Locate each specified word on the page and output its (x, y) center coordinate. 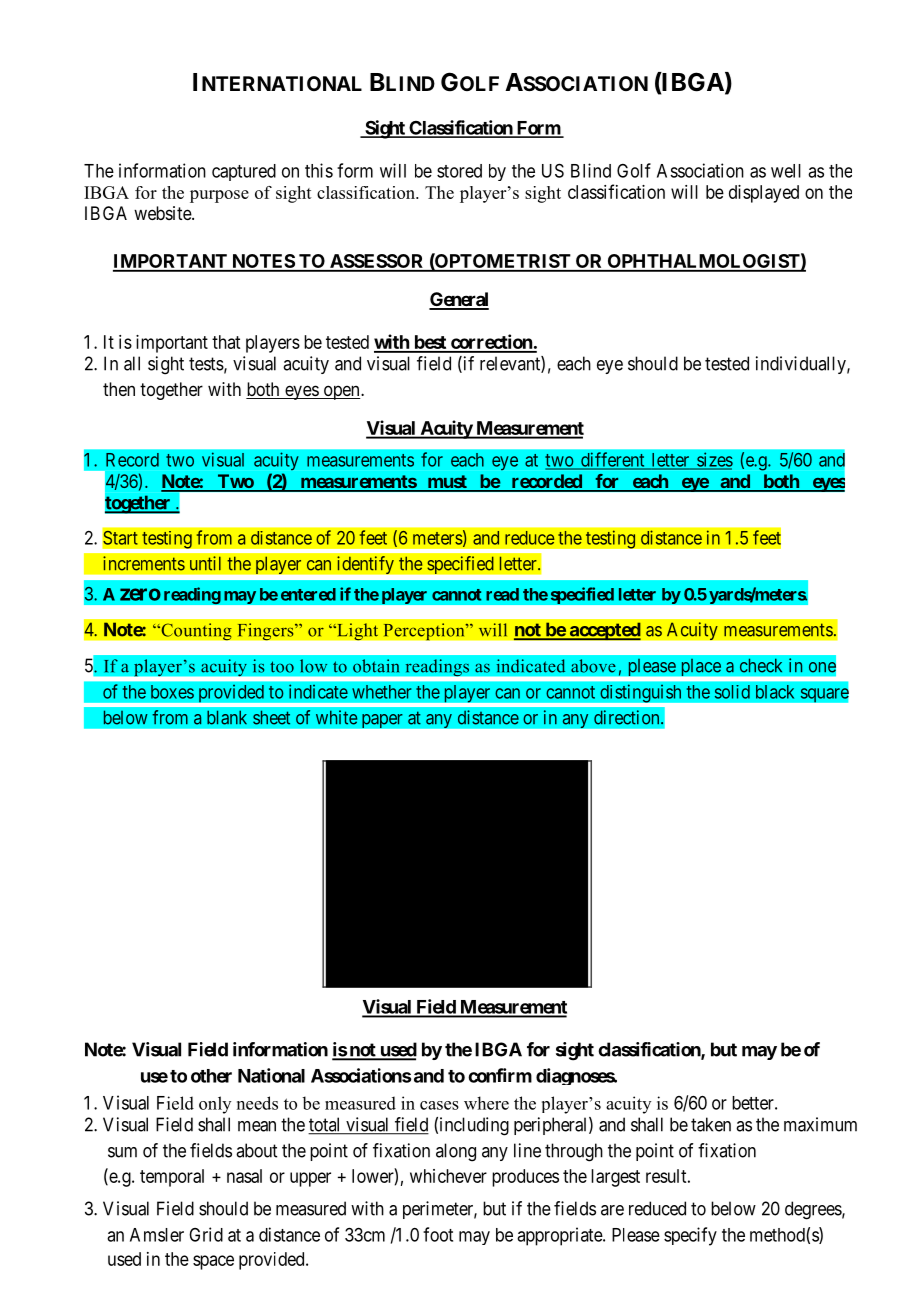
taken (711, 1124)
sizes (714, 460)
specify (690, 1236)
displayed (764, 194)
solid (732, 692)
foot (438, 1234)
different (613, 460)
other (211, 1076)
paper (382, 721)
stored (459, 171)
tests (206, 364)
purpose (219, 196)
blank (227, 717)
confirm (500, 1075)
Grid (206, 1234)
